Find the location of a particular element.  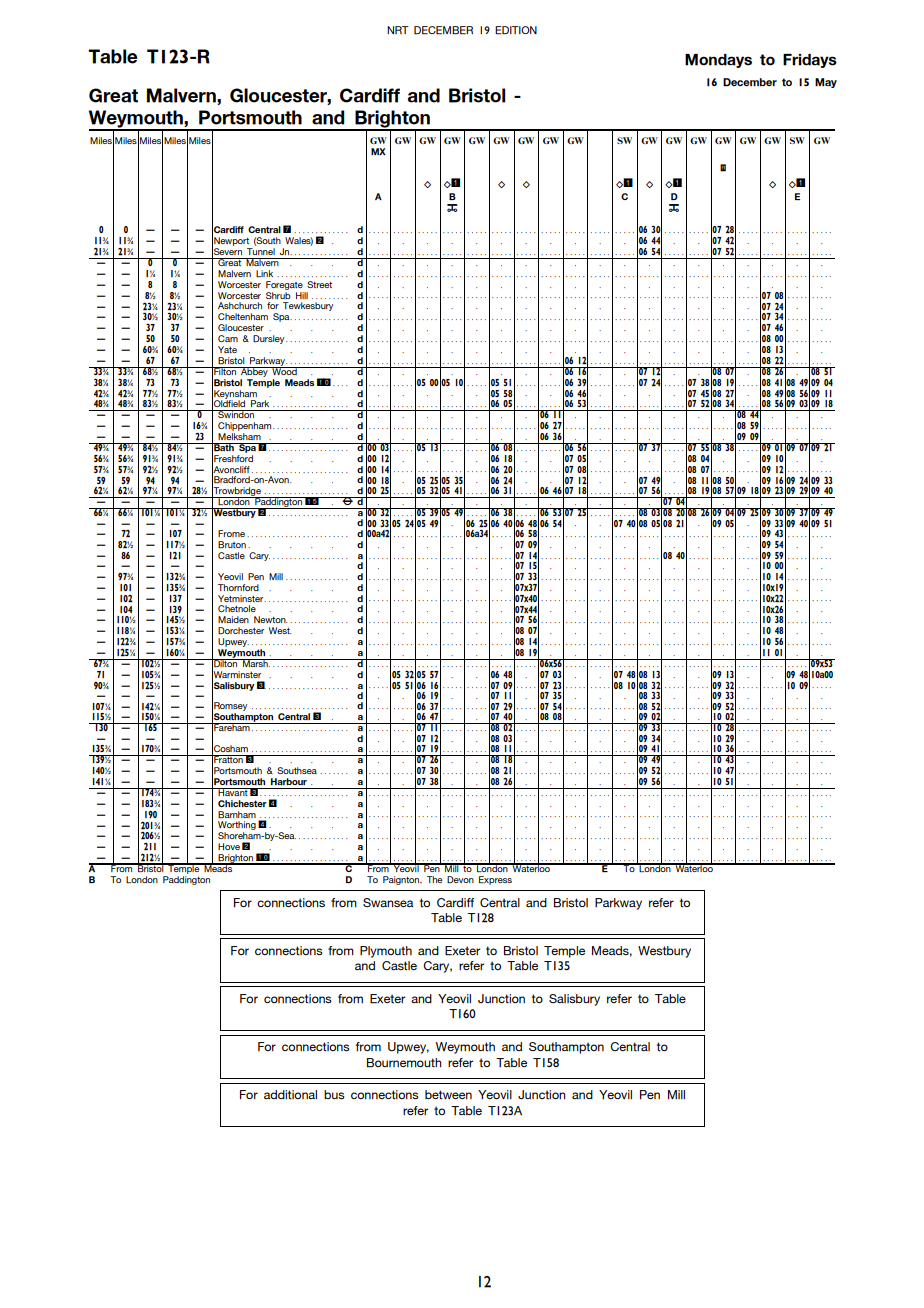

additional is located at coordinates (290, 1095).
